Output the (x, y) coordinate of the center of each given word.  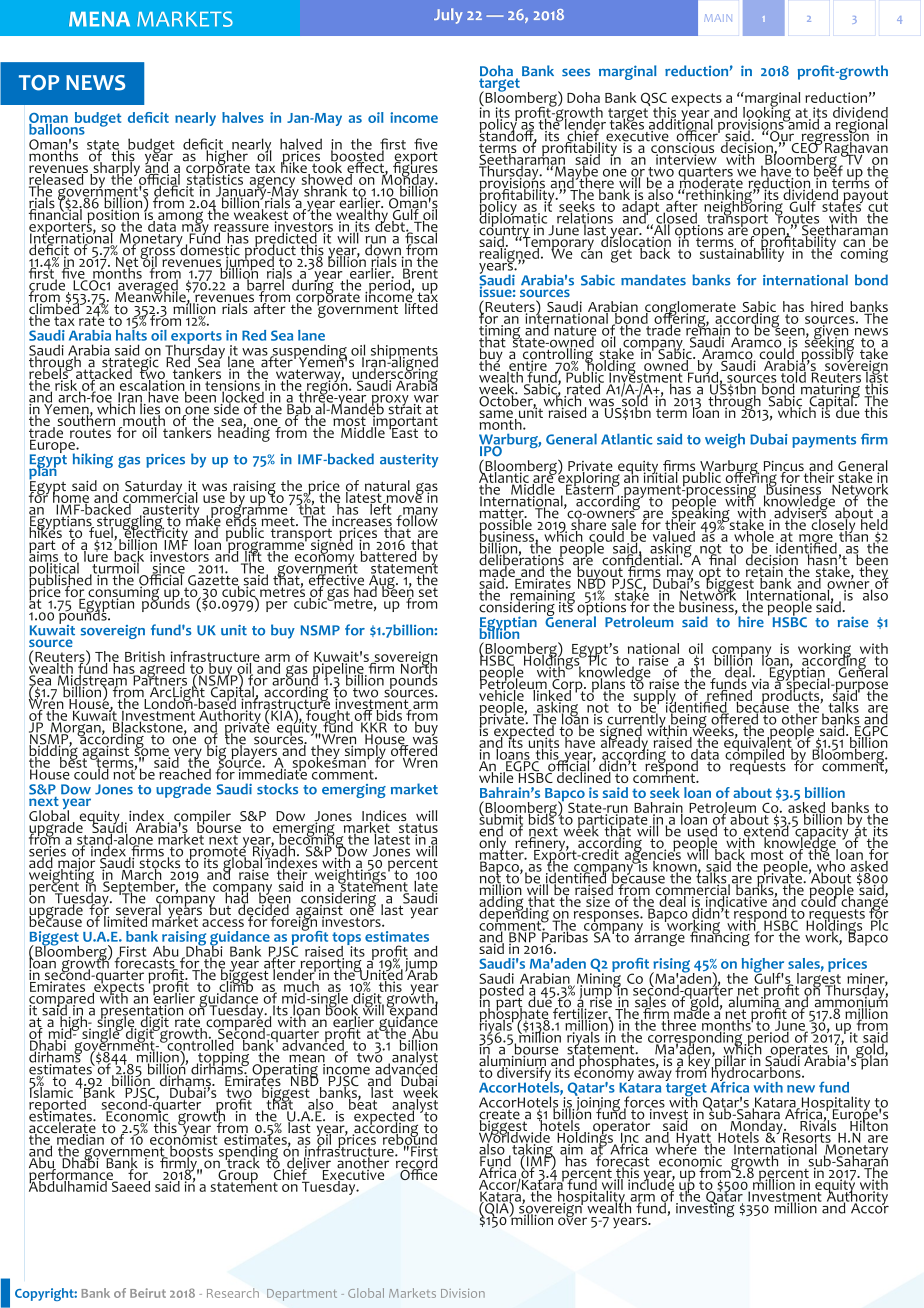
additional (680, 124)
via (760, 684)
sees (576, 72)
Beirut (148, 1293)
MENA (99, 19)
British (145, 656)
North (418, 668)
